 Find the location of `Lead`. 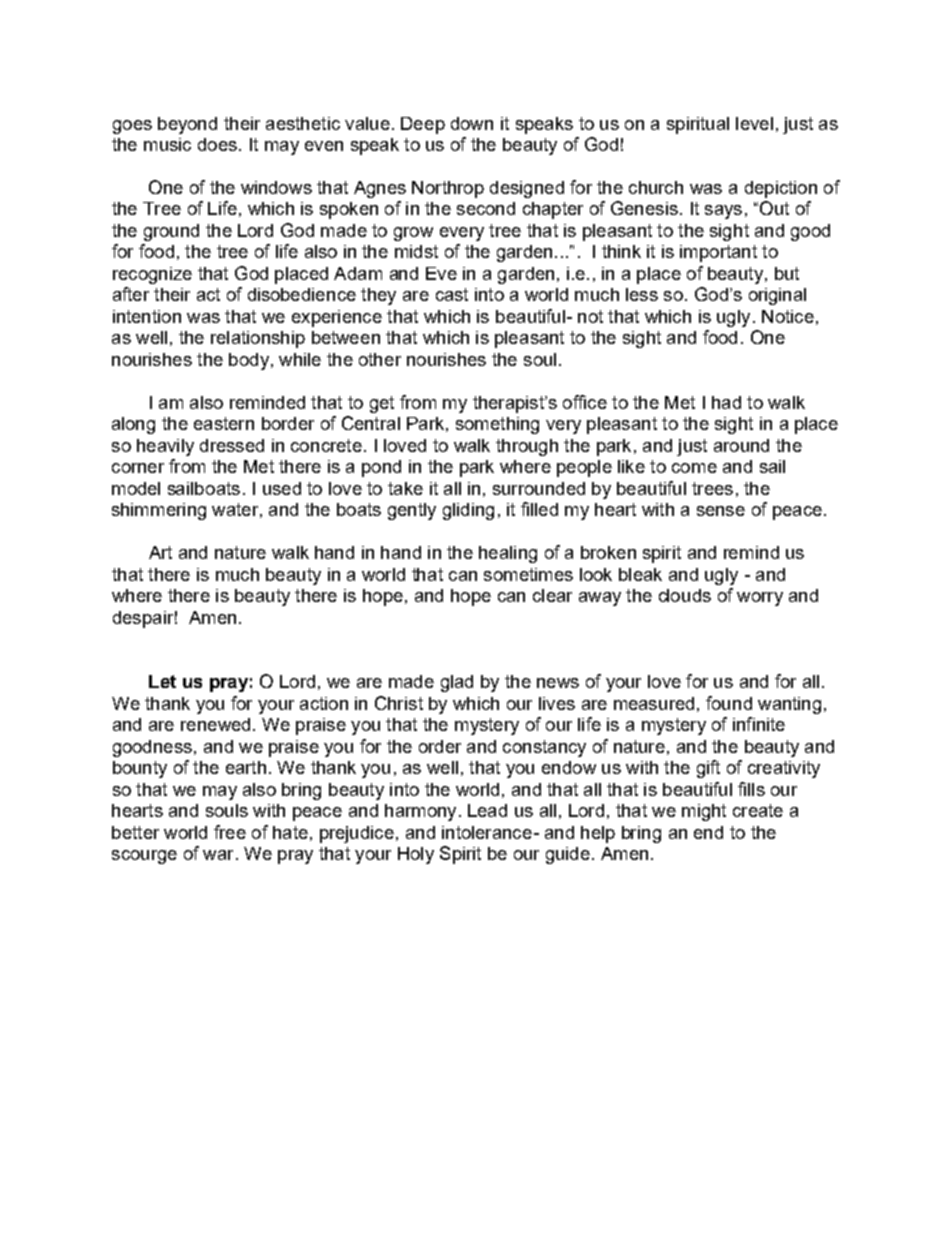

Lead is located at coordinates (487, 810).
